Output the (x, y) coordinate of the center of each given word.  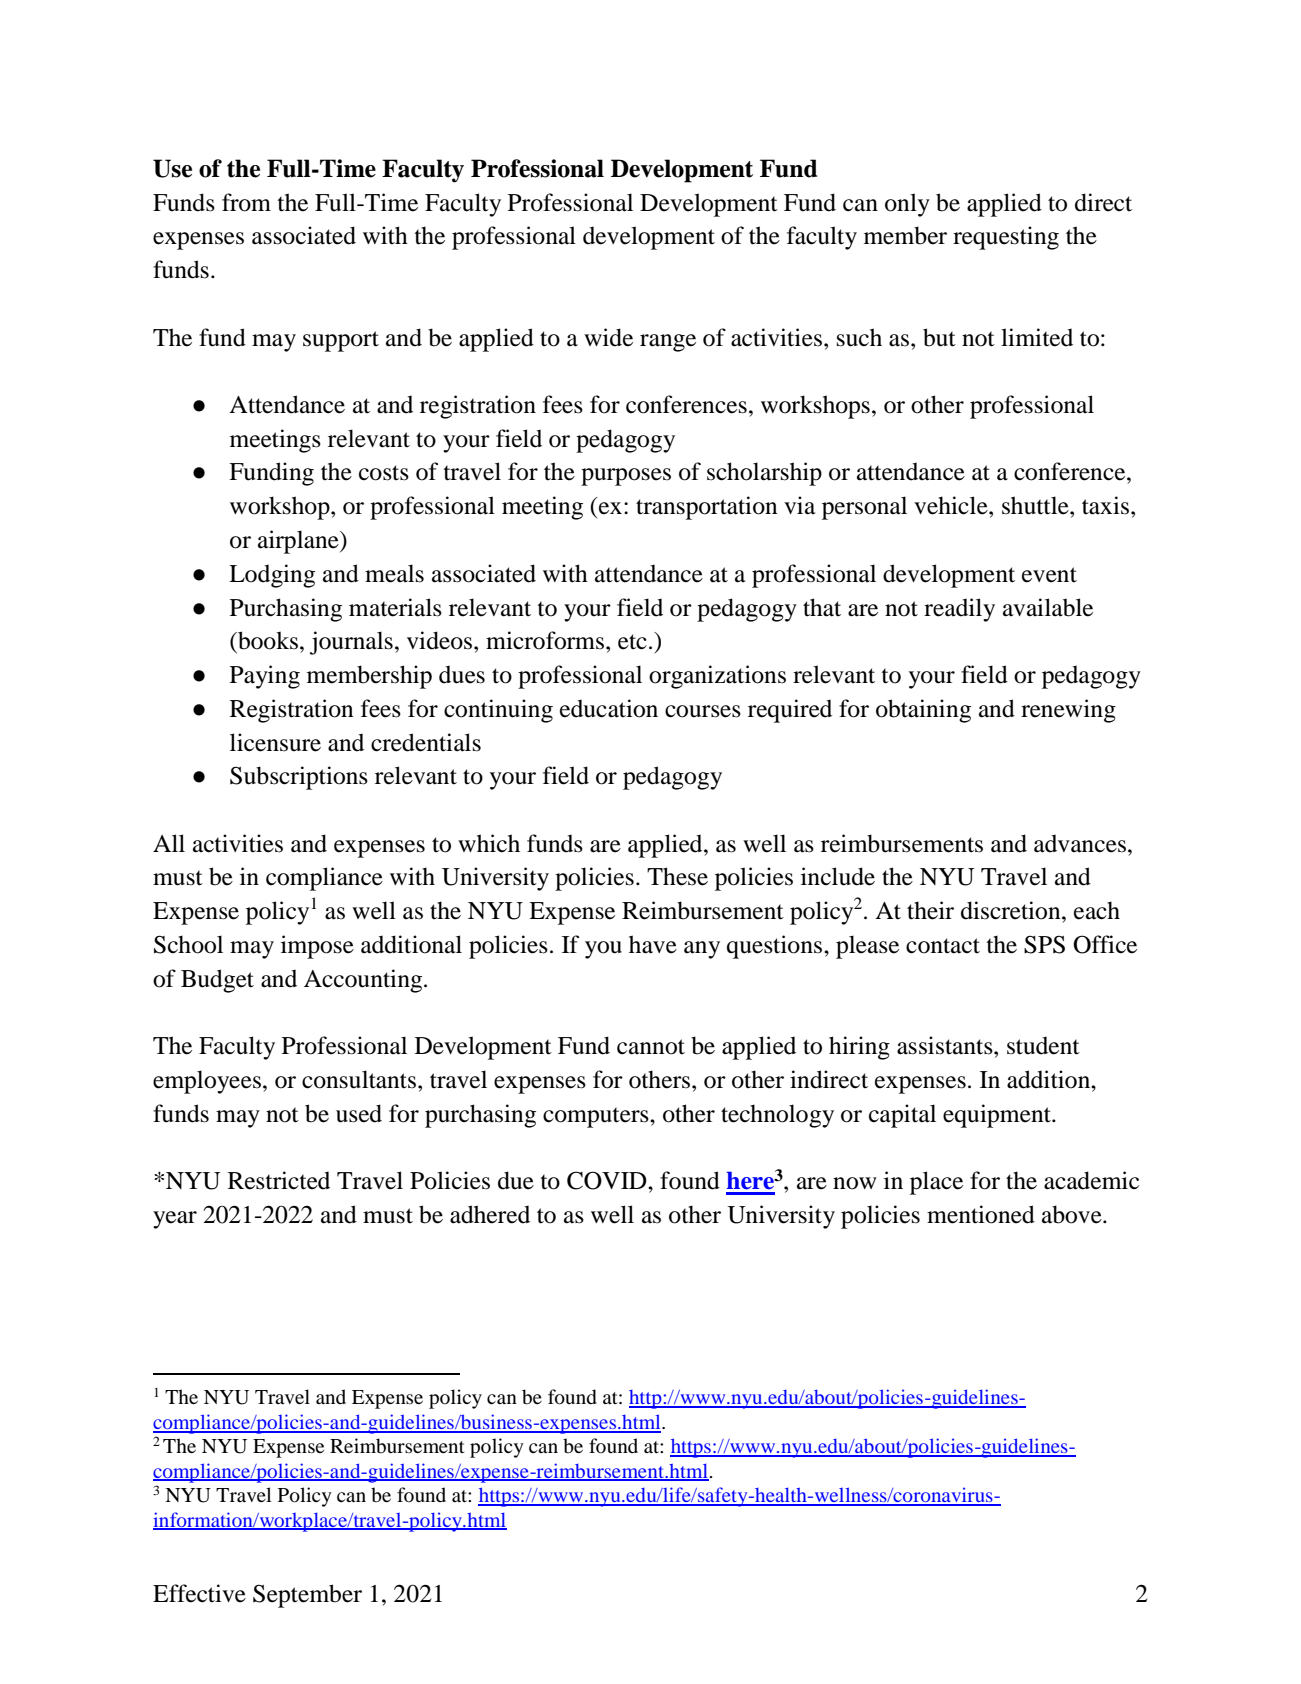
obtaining (923, 711)
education (609, 708)
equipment (998, 1116)
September (307, 1596)
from (246, 202)
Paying (265, 677)
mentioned (981, 1214)
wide (608, 337)
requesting (1006, 238)
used (359, 1113)
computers (597, 1117)
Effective (199, 1593)
